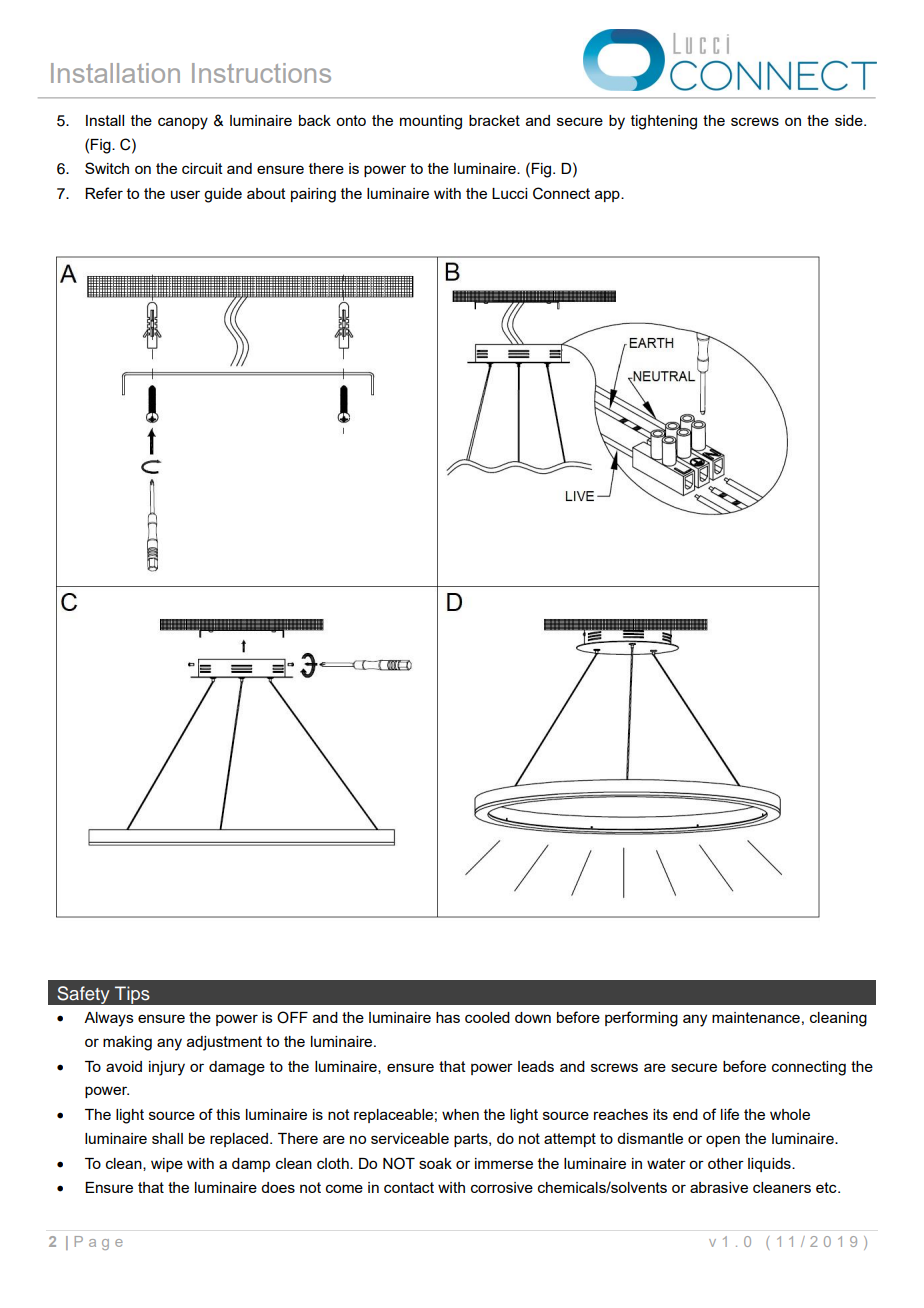  What do you see at coordinates (850, 120) in the document?
I see `side` at bounding box center [850, 120].
